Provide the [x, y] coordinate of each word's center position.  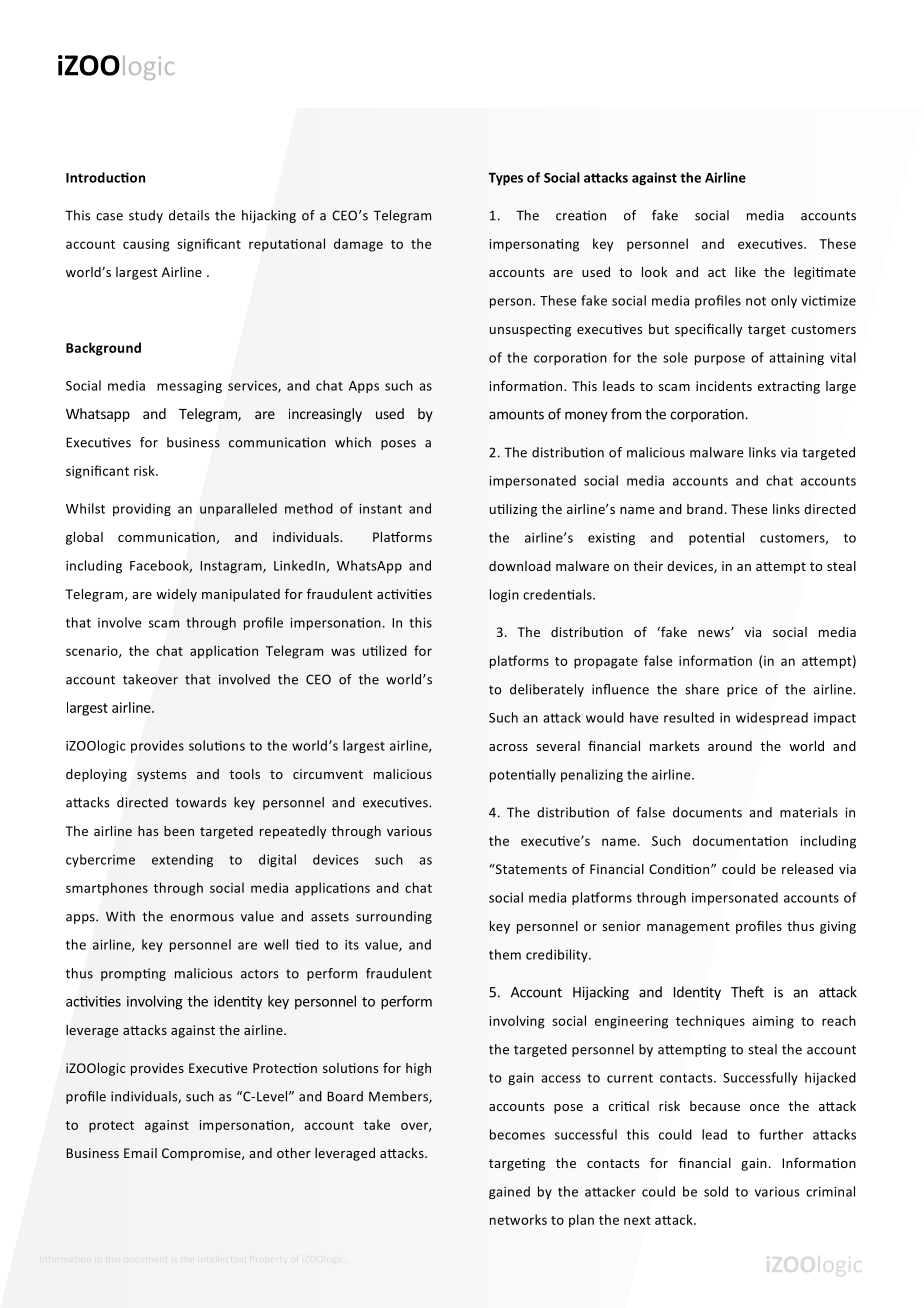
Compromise [202, 1154]
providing [142, 509]
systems [161, 776]
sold [716, 1191]
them [505, 954]
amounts [516, 415]
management [688, 928]
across [508, 747]
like [745, 272]
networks [518, 1219]
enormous [202, 918]
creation [581, 215]
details [189, 215]
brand [705, 509]
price [742, 690]
